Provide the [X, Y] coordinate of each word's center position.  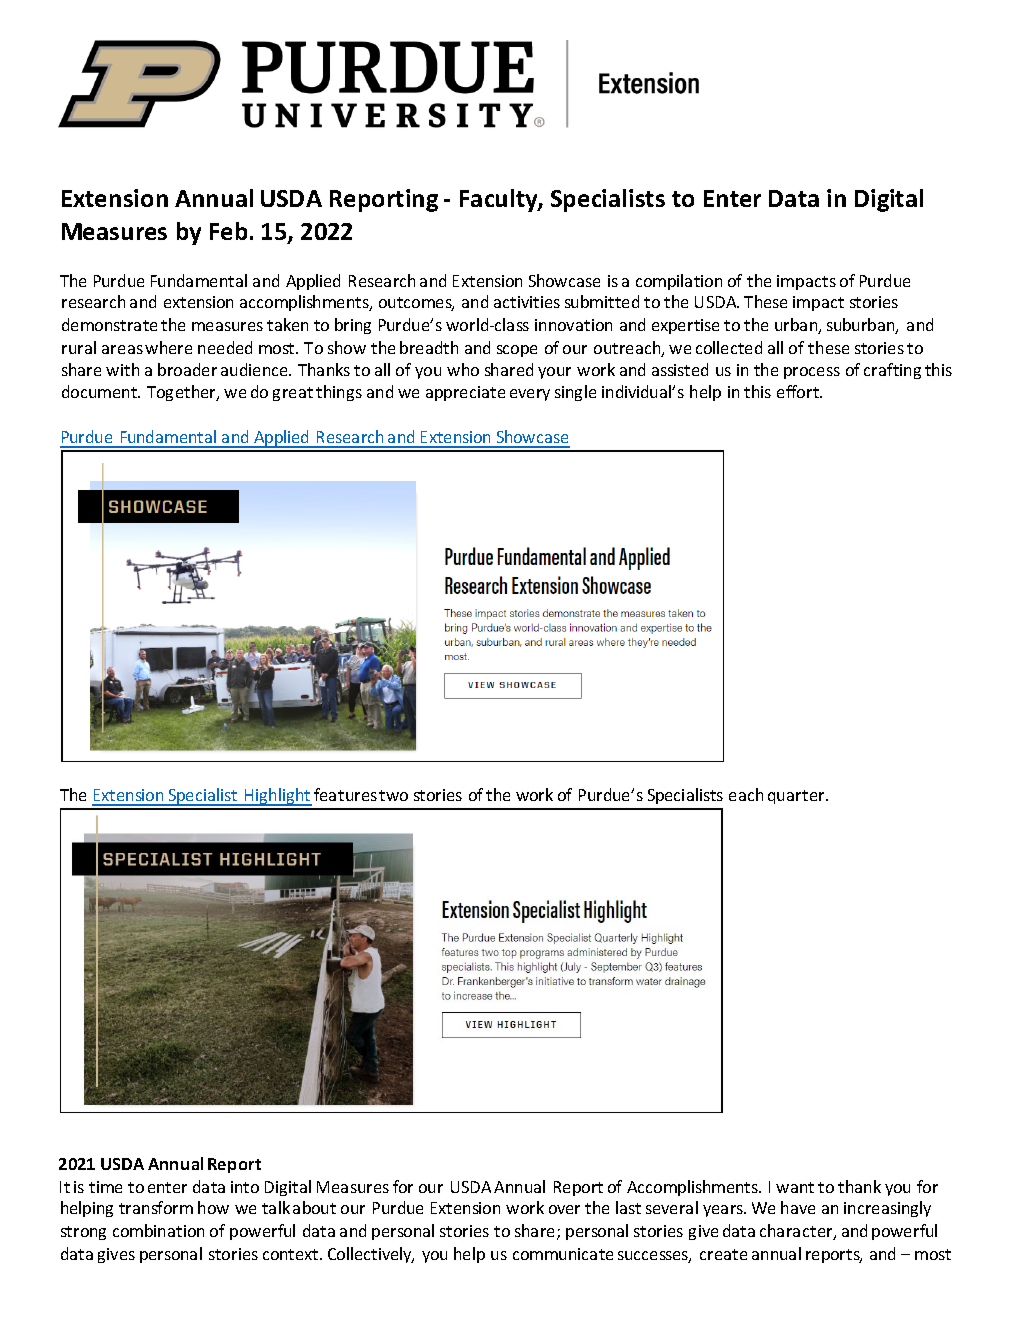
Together [183, 393]
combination [158, 1230]
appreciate [465, 393]
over [564, 1209]
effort [799, 391]
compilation [679, 282]
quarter [797, 797]
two [393, 795]
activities [527, 302]
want [795, 1187]
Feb [228, 231]
